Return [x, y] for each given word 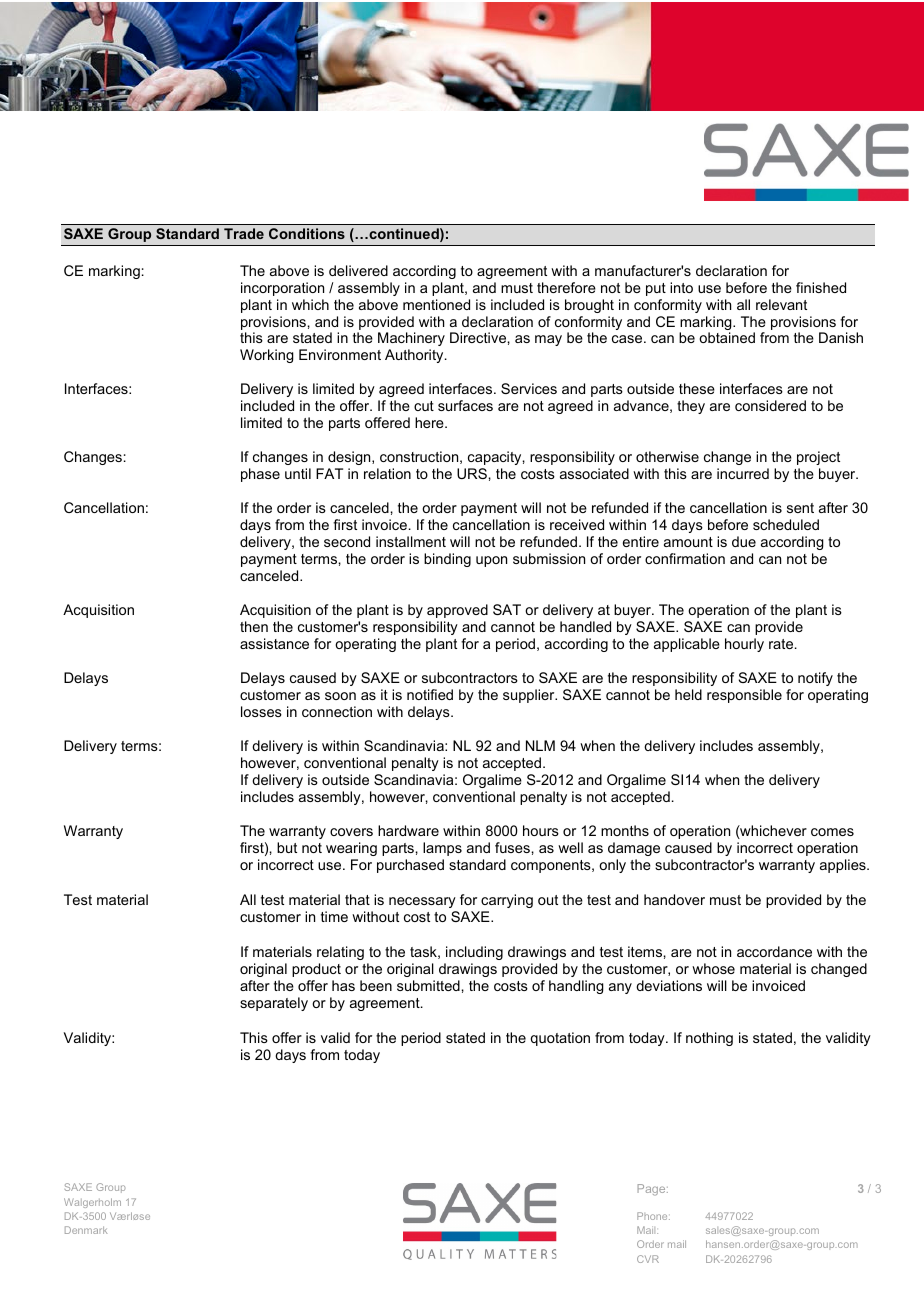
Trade [244, 233]
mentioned [436, 304]
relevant [781, 304]
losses [261, 711]
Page [652, 1190]
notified [430, 694]
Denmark [86, 1230]
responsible [744, 696]
